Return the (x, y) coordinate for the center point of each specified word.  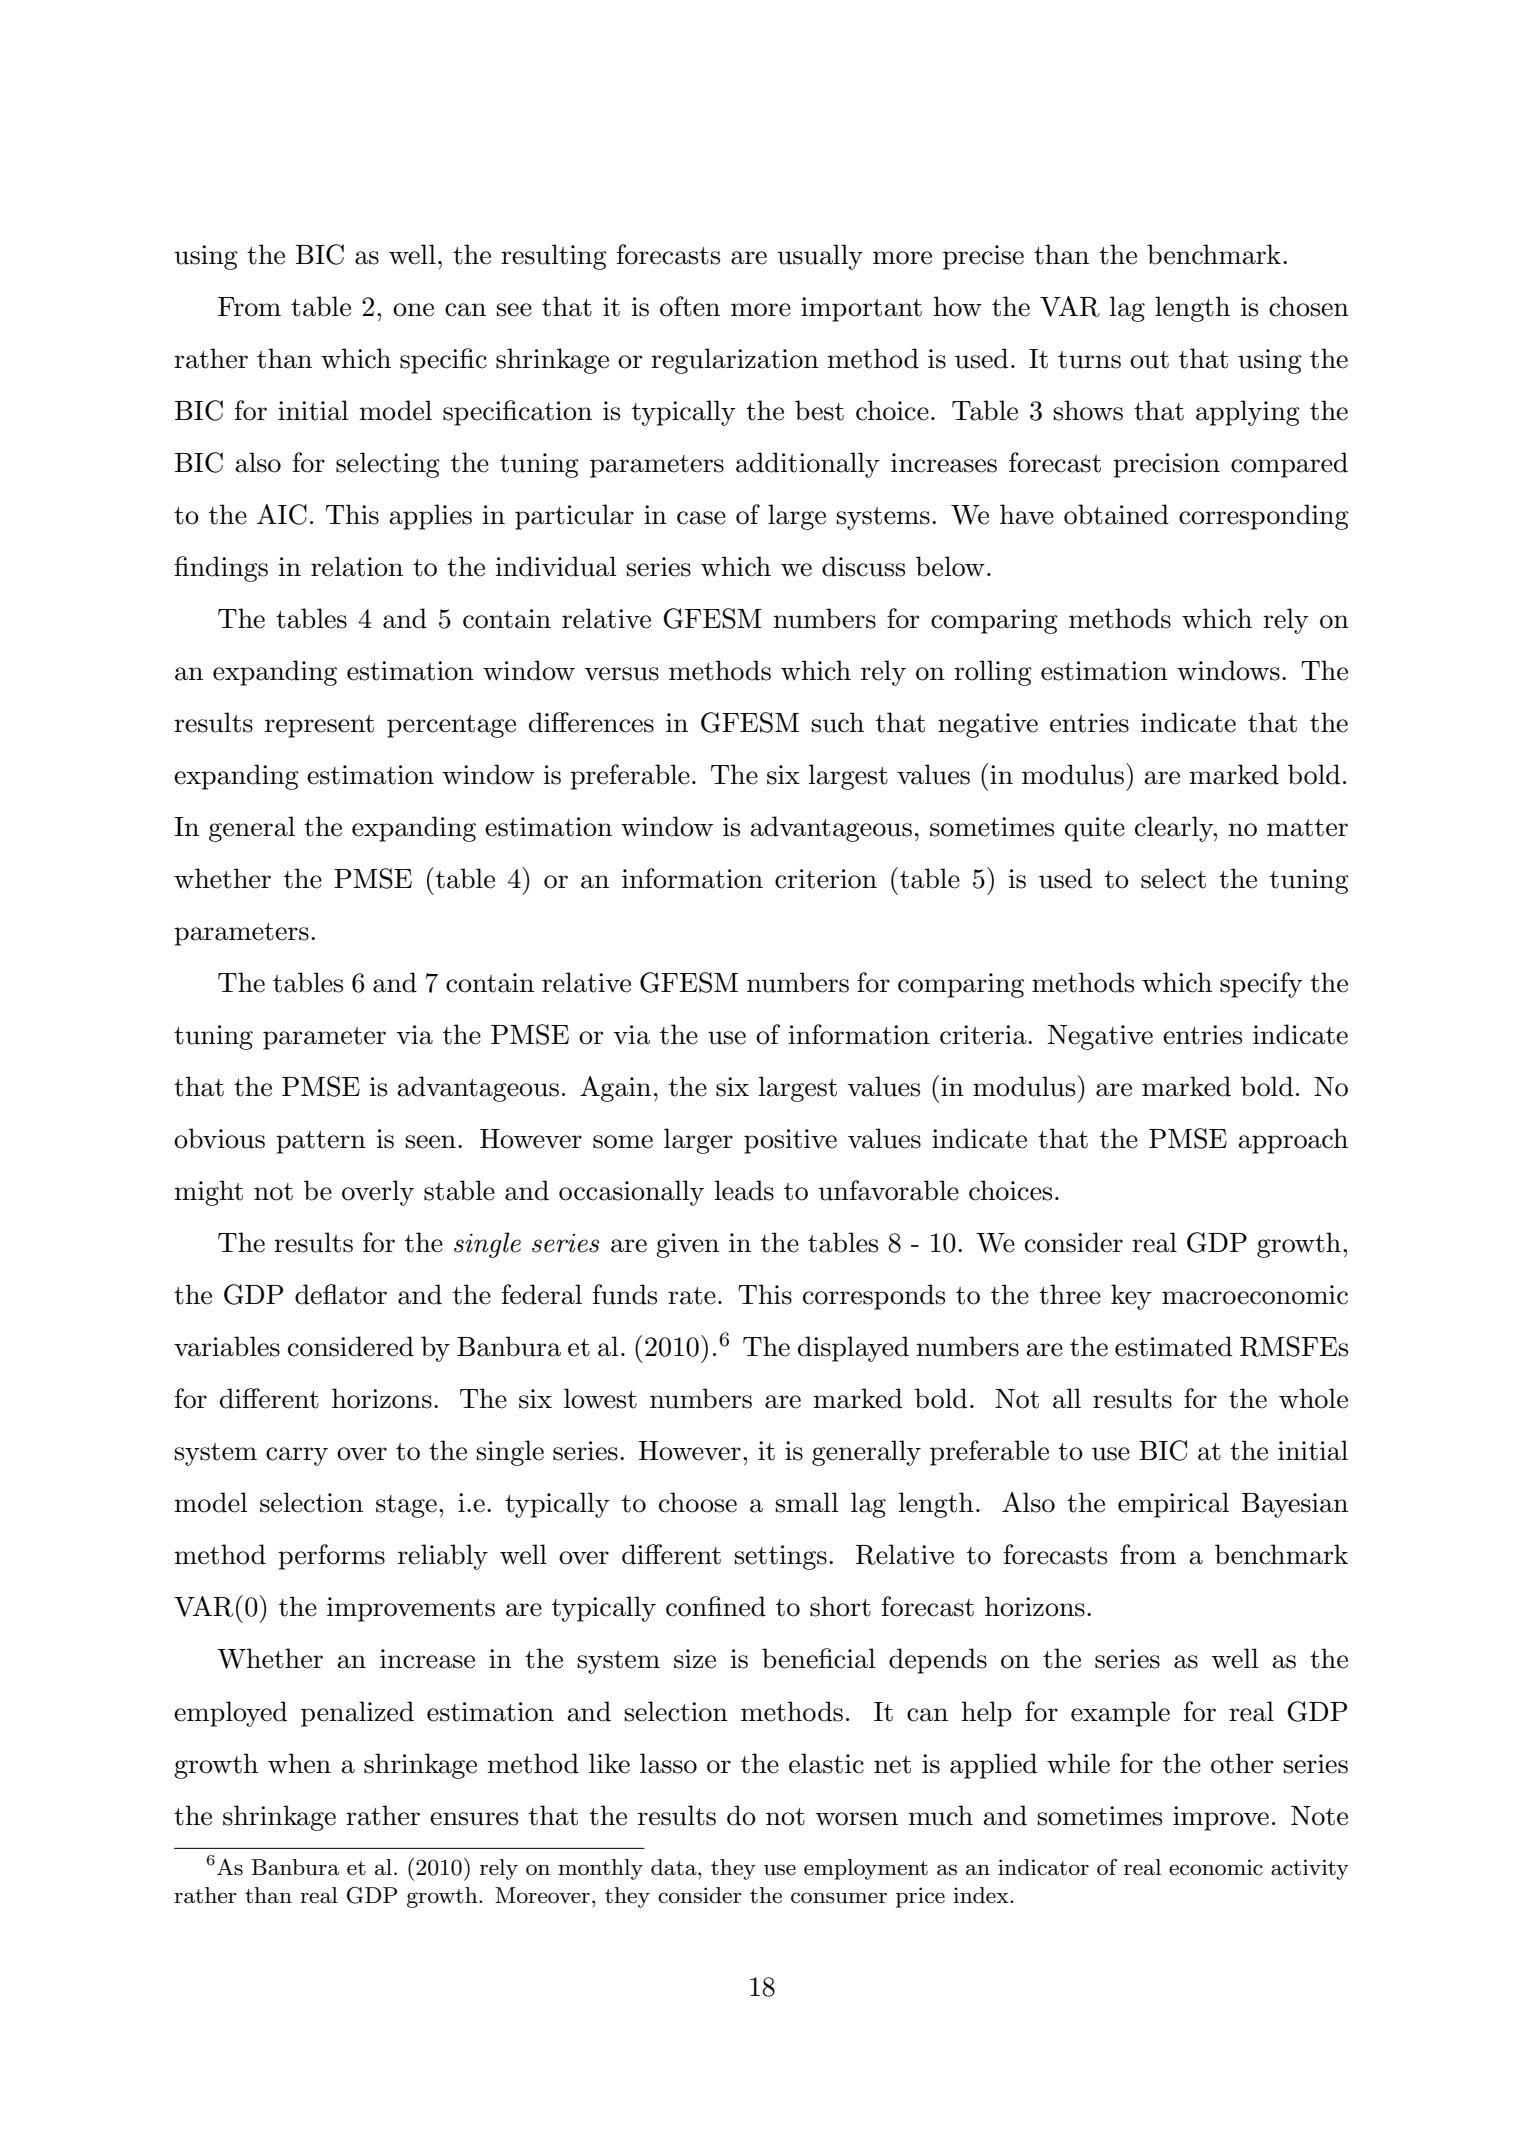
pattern (321, 1142)
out (1149, 360)
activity (1310, 1869)
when (299, 1763)
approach (1293, 1141)
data (675, 1867)
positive (790, 1141)
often (690, 306)
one (413, 310)
